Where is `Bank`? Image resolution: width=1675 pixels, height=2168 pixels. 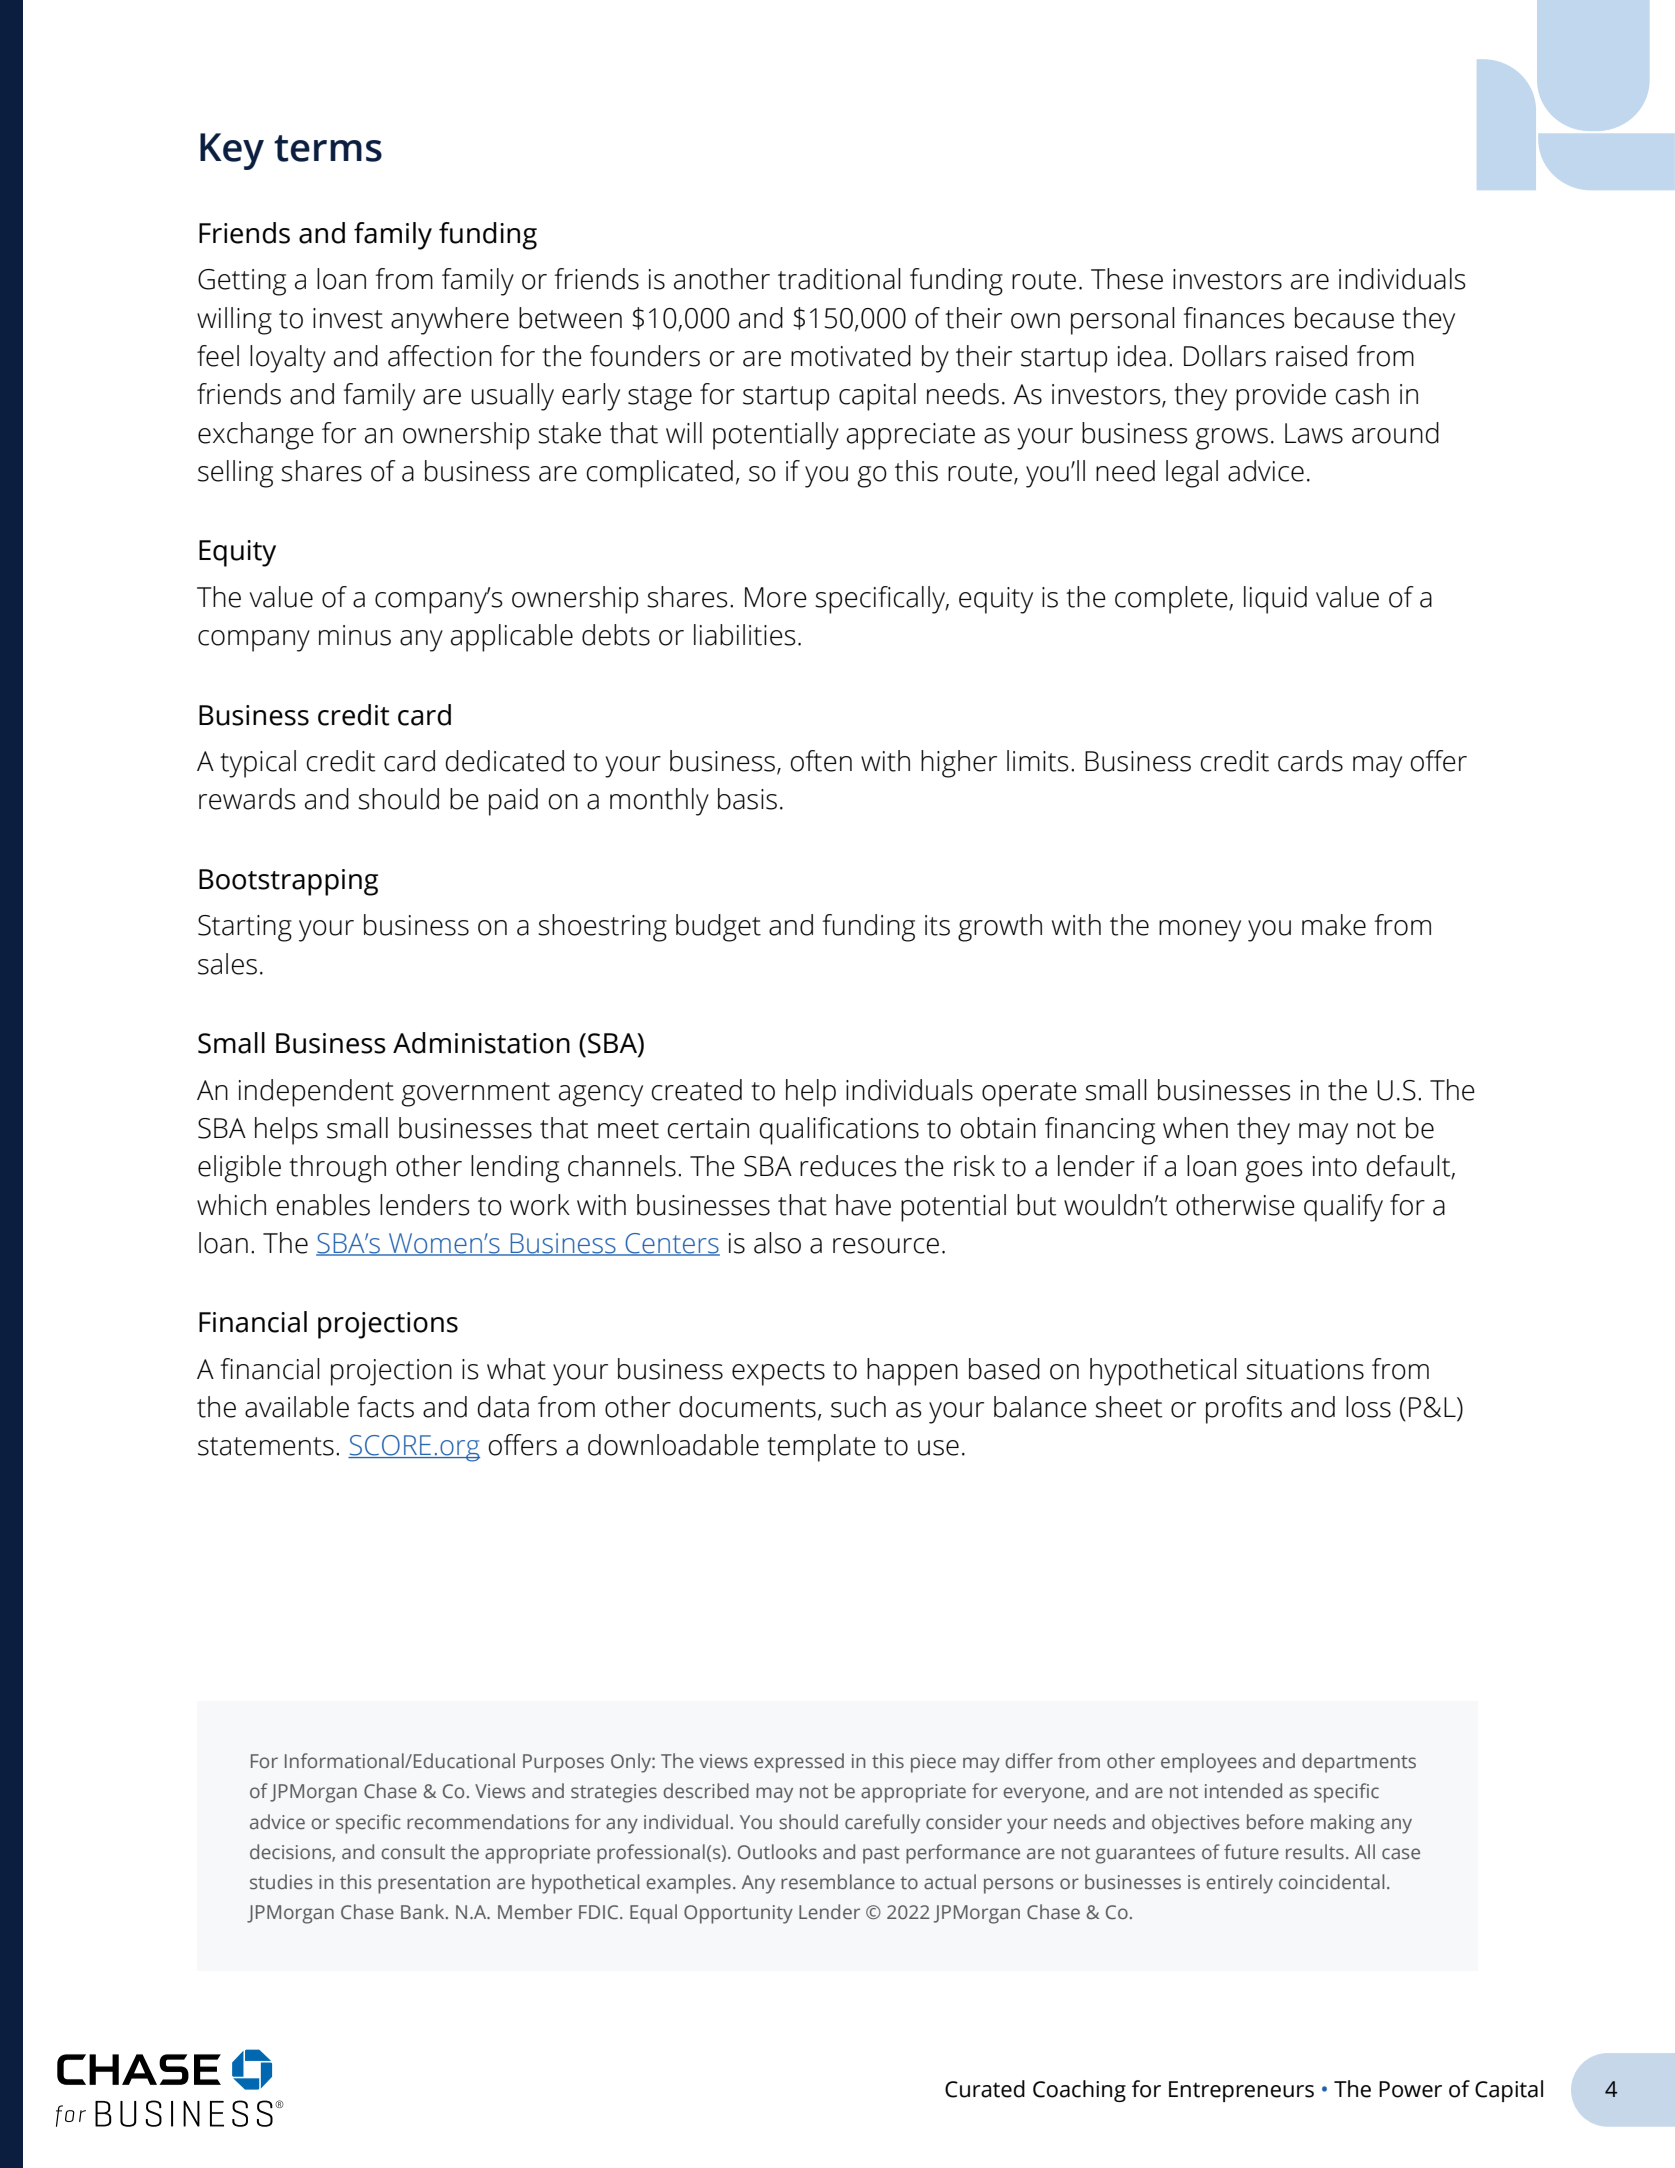
Bank is located at coordinates (424, 1912).
